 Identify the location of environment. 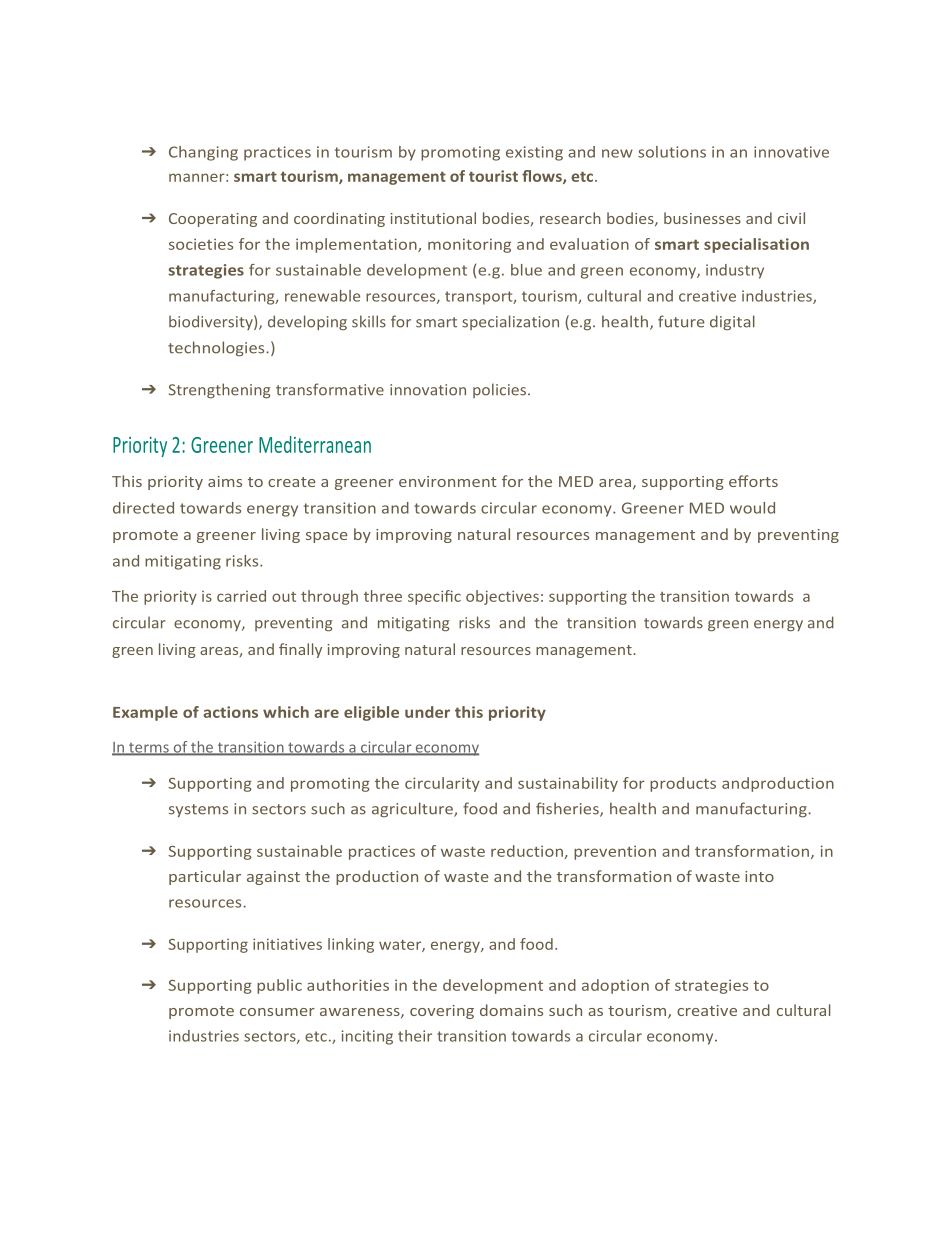
(448, 481).
